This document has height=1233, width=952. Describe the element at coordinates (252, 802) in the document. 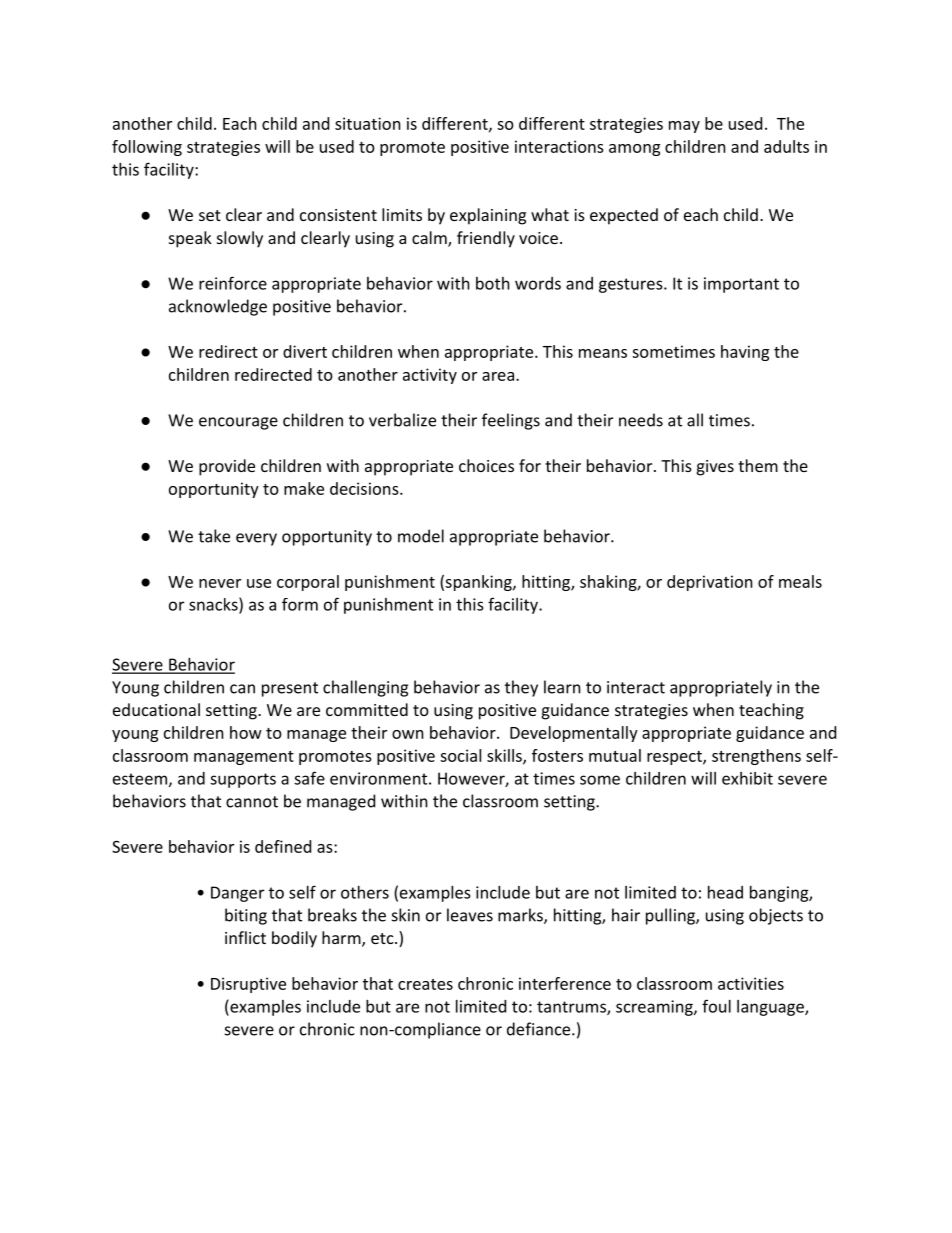

I see `cannot` at that location.
